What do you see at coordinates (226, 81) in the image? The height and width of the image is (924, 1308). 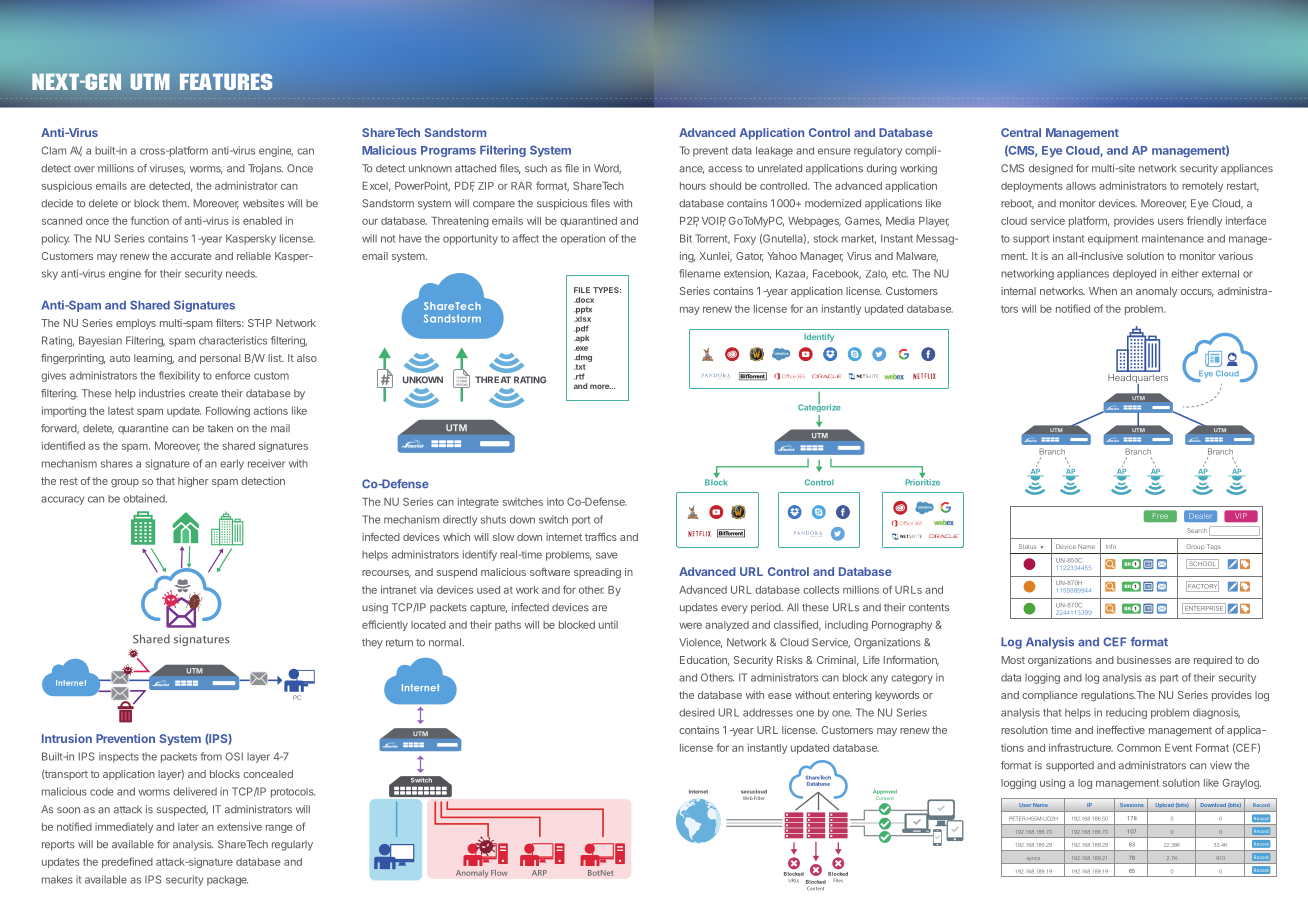 I see `Features` at bounding box center [226, 81].
